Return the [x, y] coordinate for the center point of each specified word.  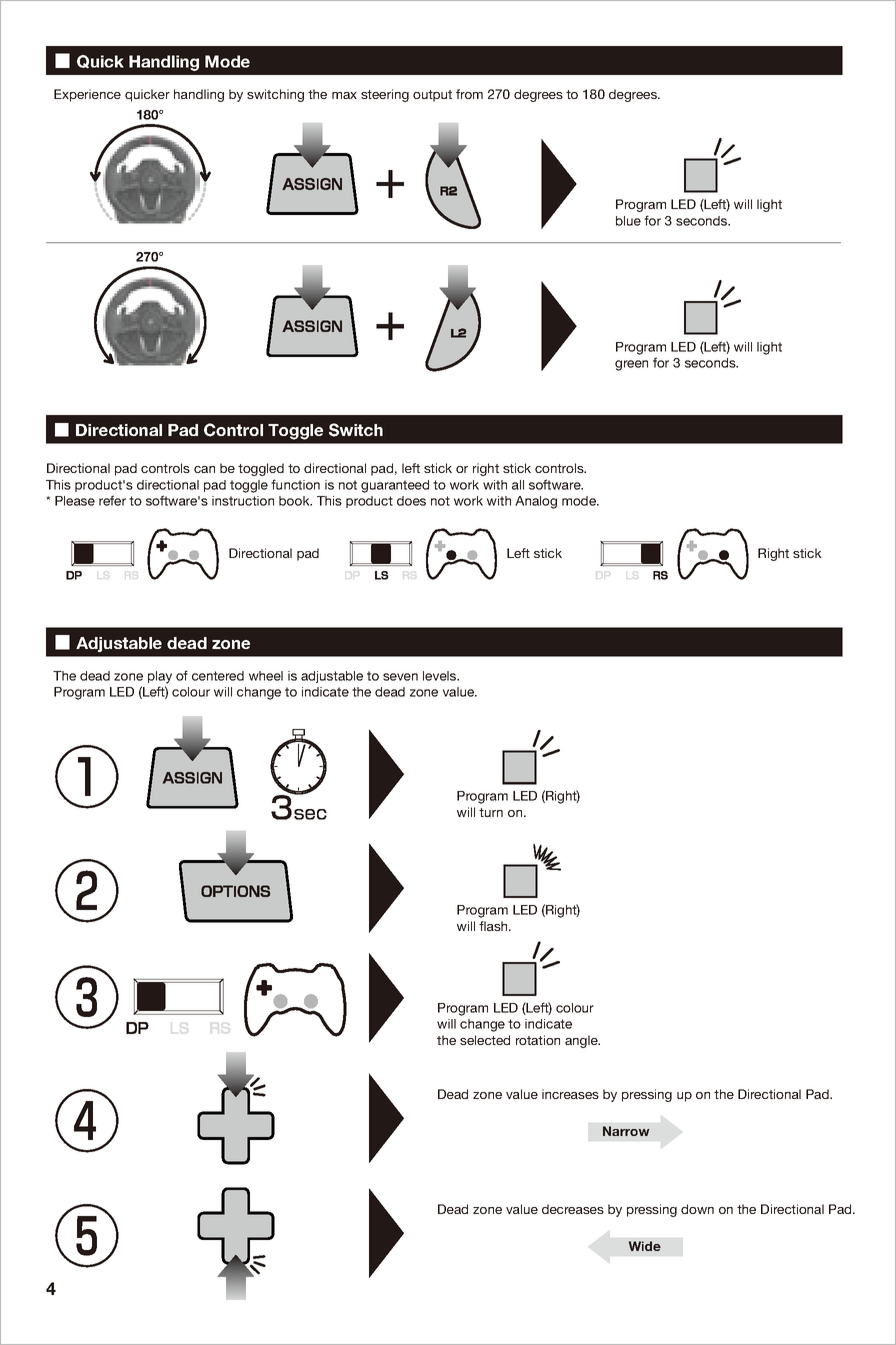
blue [628, 221]
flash [494, 926]
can [204, 469]
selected [485, 1040]
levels [441, 676]
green [631, 365]
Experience [87, 95]
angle [582, 1041]
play [160, 677]
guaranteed [395, 486]
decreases [573, 1209]
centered [218, 676]
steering [385, 95]
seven [400, 677]
